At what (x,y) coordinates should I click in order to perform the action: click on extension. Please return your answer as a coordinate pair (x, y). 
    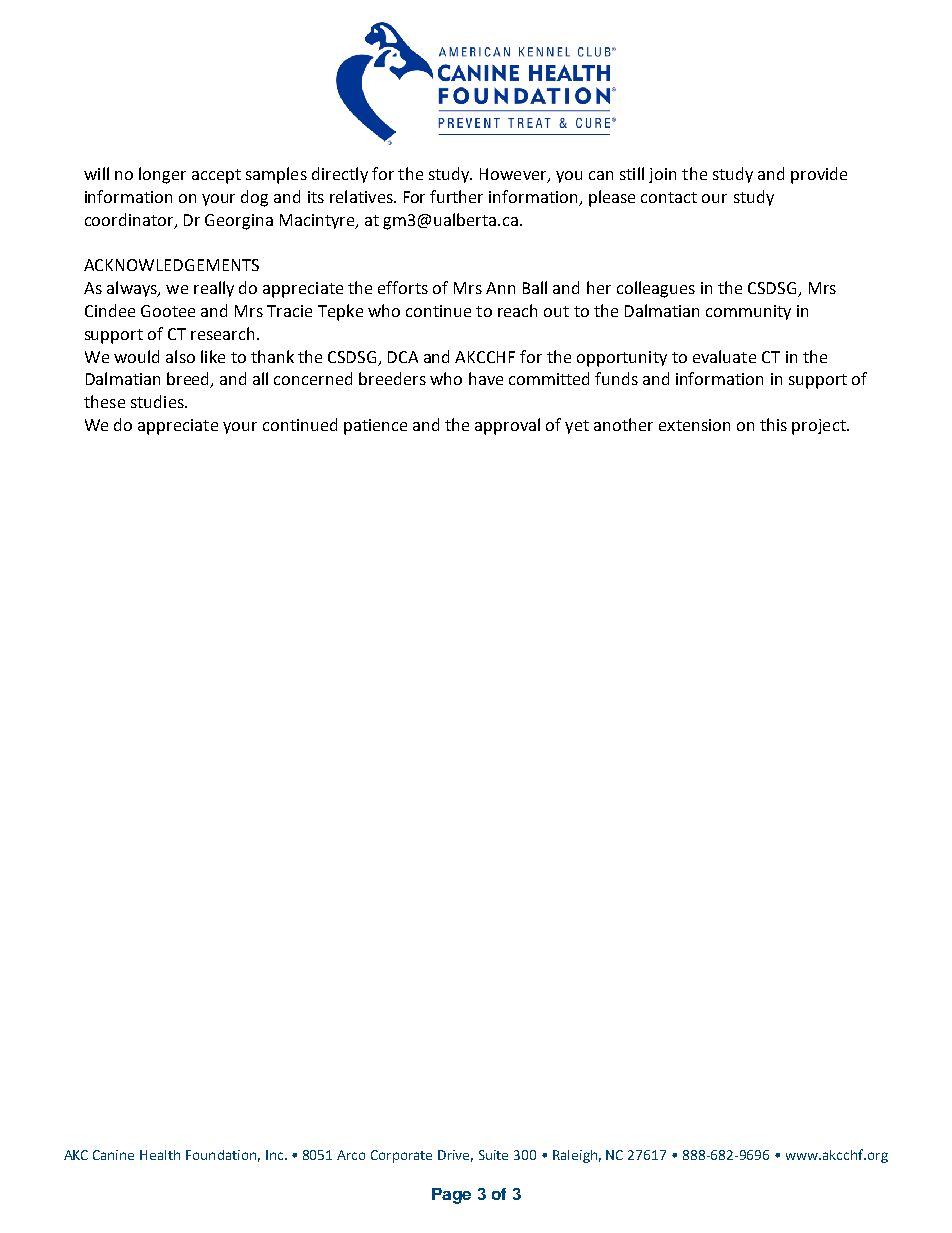
    Looking at the image, I should click on (694, 425).
